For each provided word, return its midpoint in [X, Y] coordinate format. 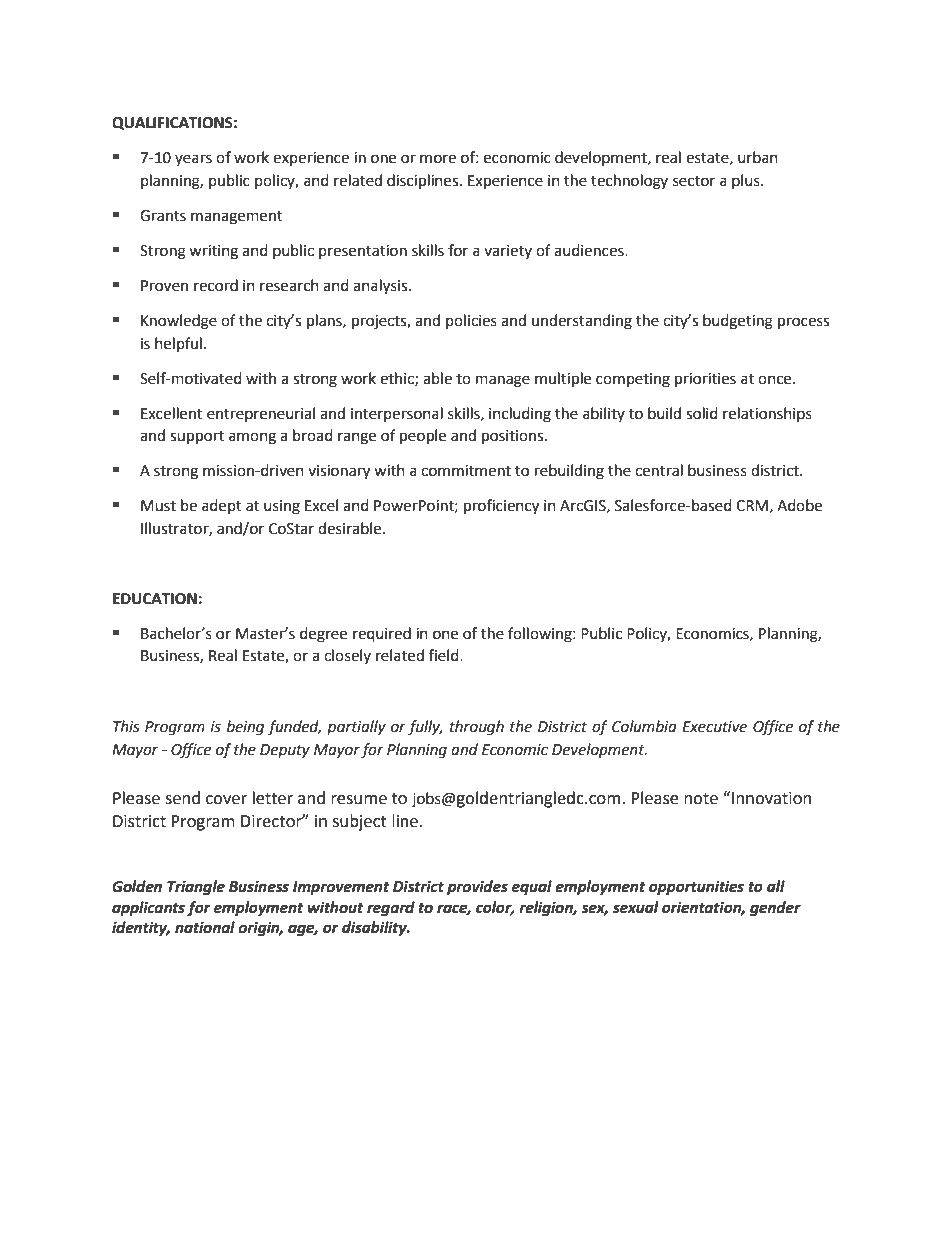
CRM [752, 506]
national [205, 927]
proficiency [501, 507]
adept [222, 506]
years [193, 160]
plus [747, 181]
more [438, 159]
